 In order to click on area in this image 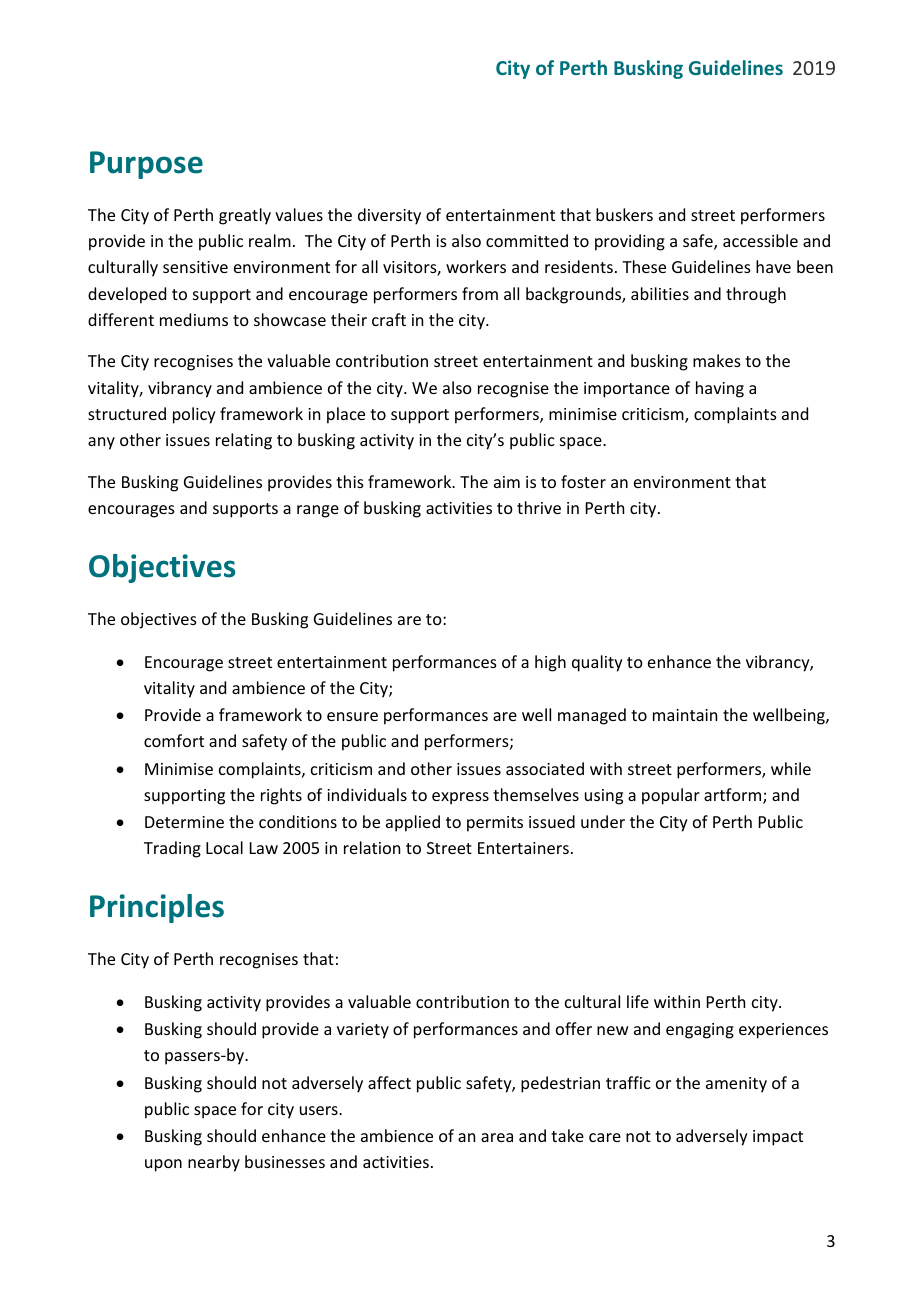, I will do `click(497, 1137)`.
